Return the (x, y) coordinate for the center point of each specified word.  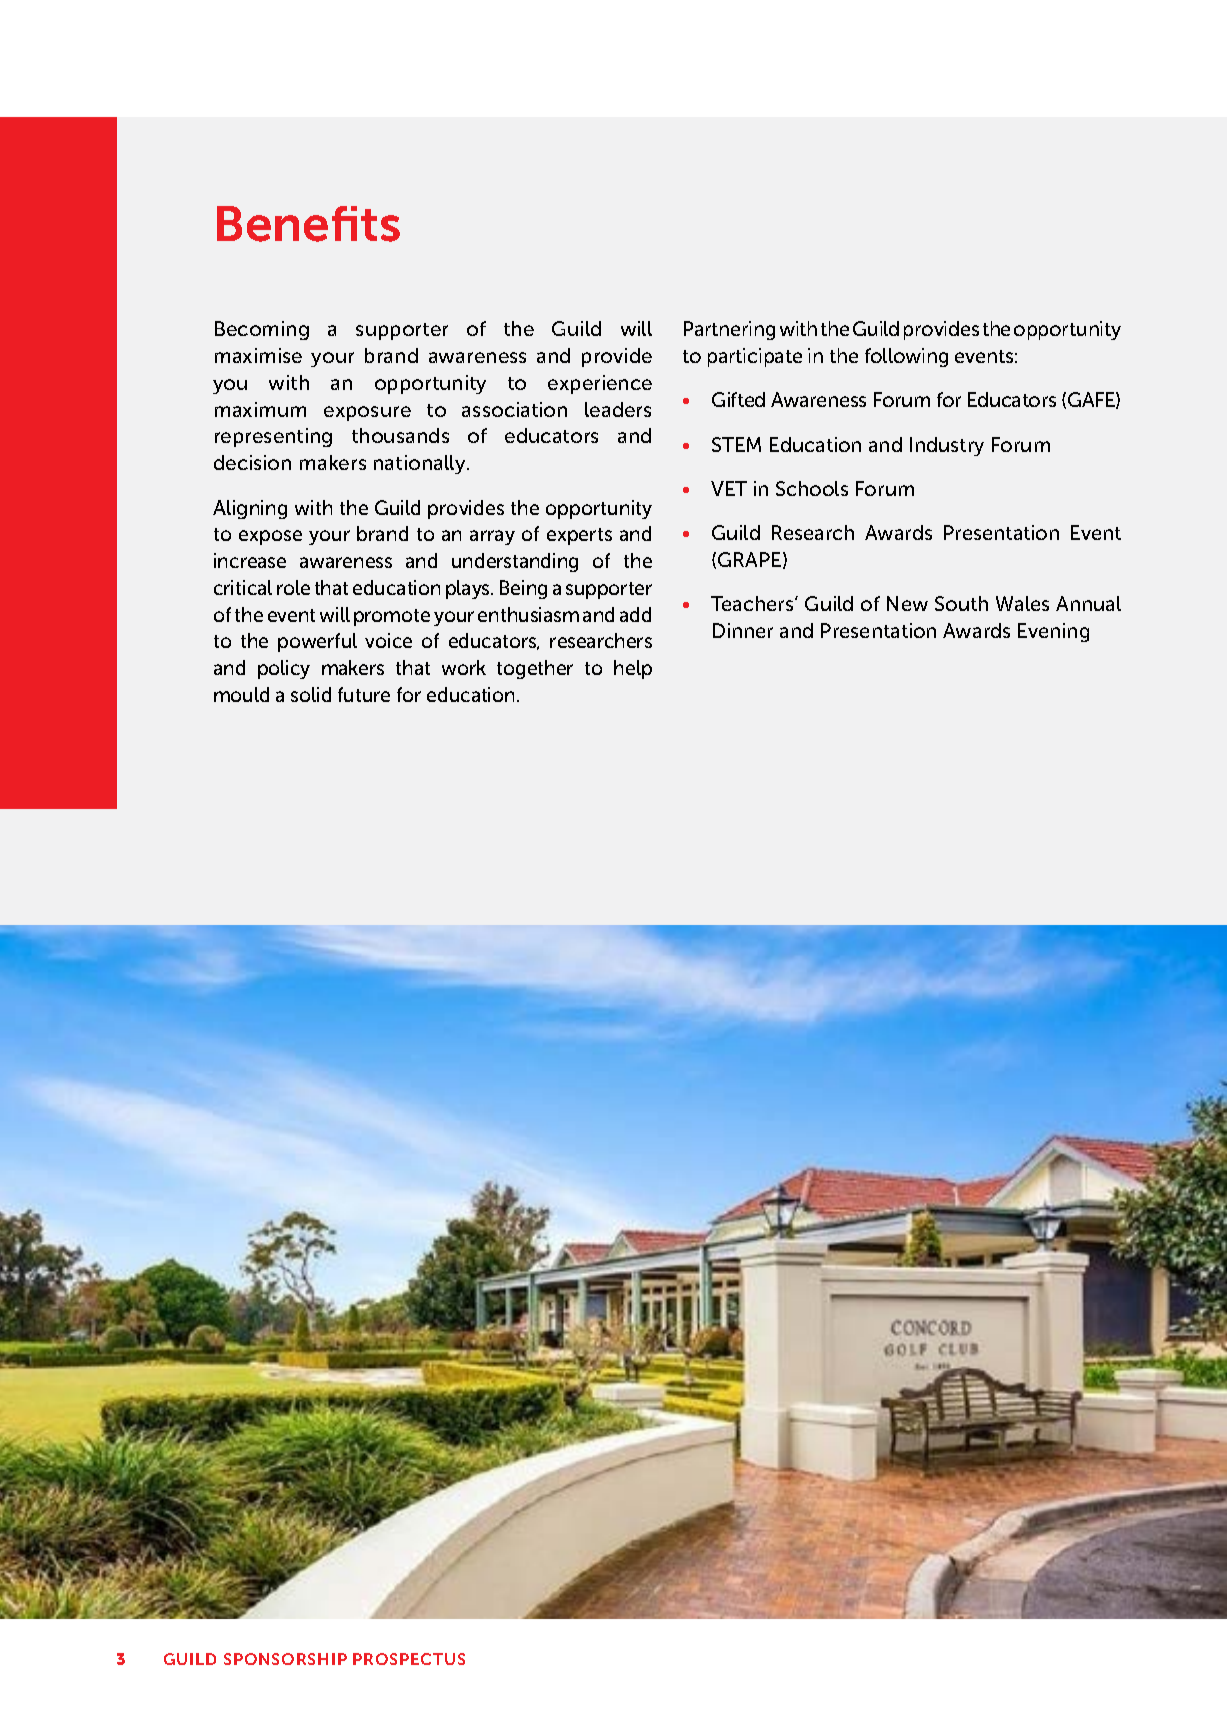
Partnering (729, 330)
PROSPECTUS (409, 1659)
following (906, 357)
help (633, 669)
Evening (1053, 632)
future (364, 694)
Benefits (308, 224)
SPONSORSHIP (285, 1659)
